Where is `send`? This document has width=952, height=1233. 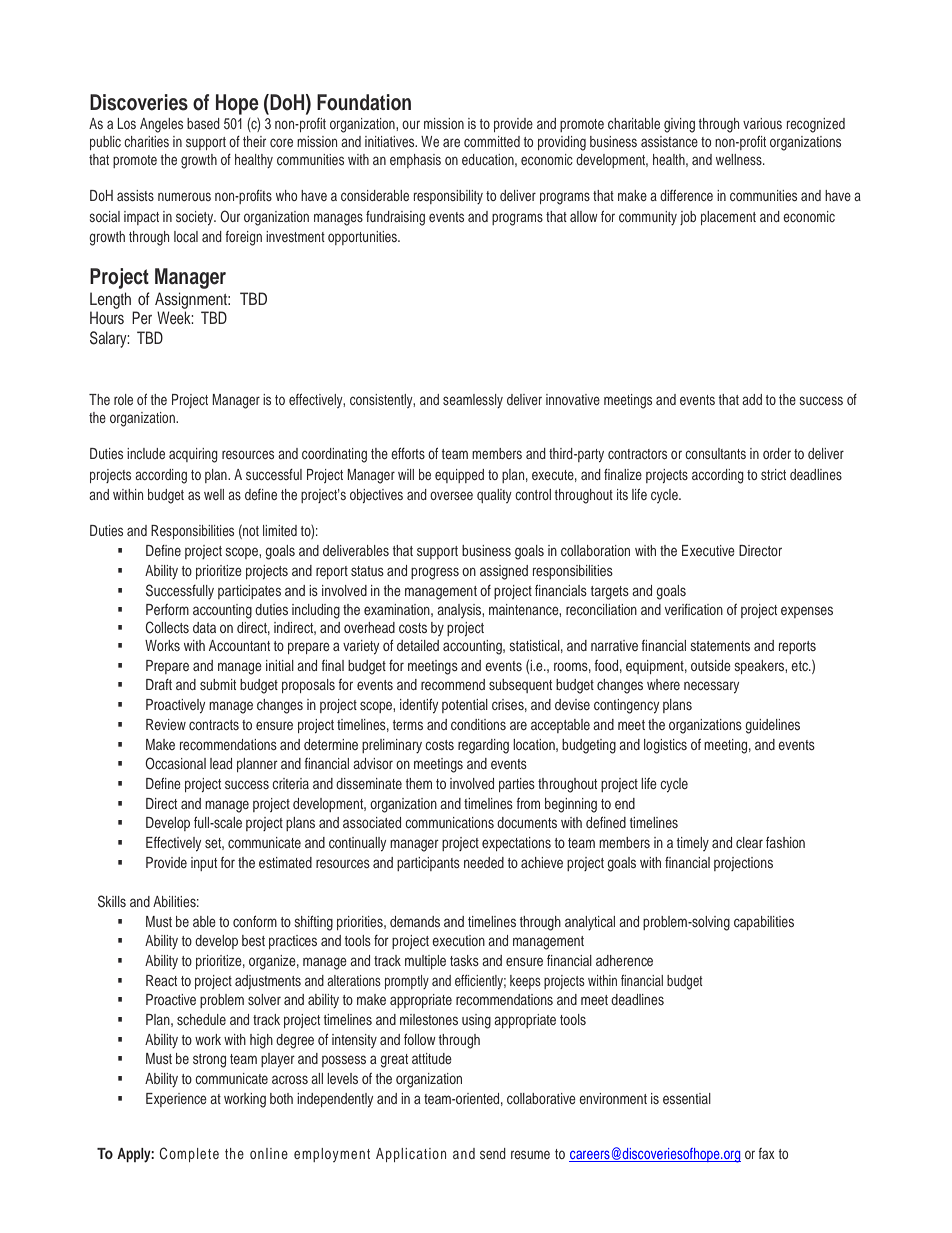
send is located at coordinates (493, 1153).
